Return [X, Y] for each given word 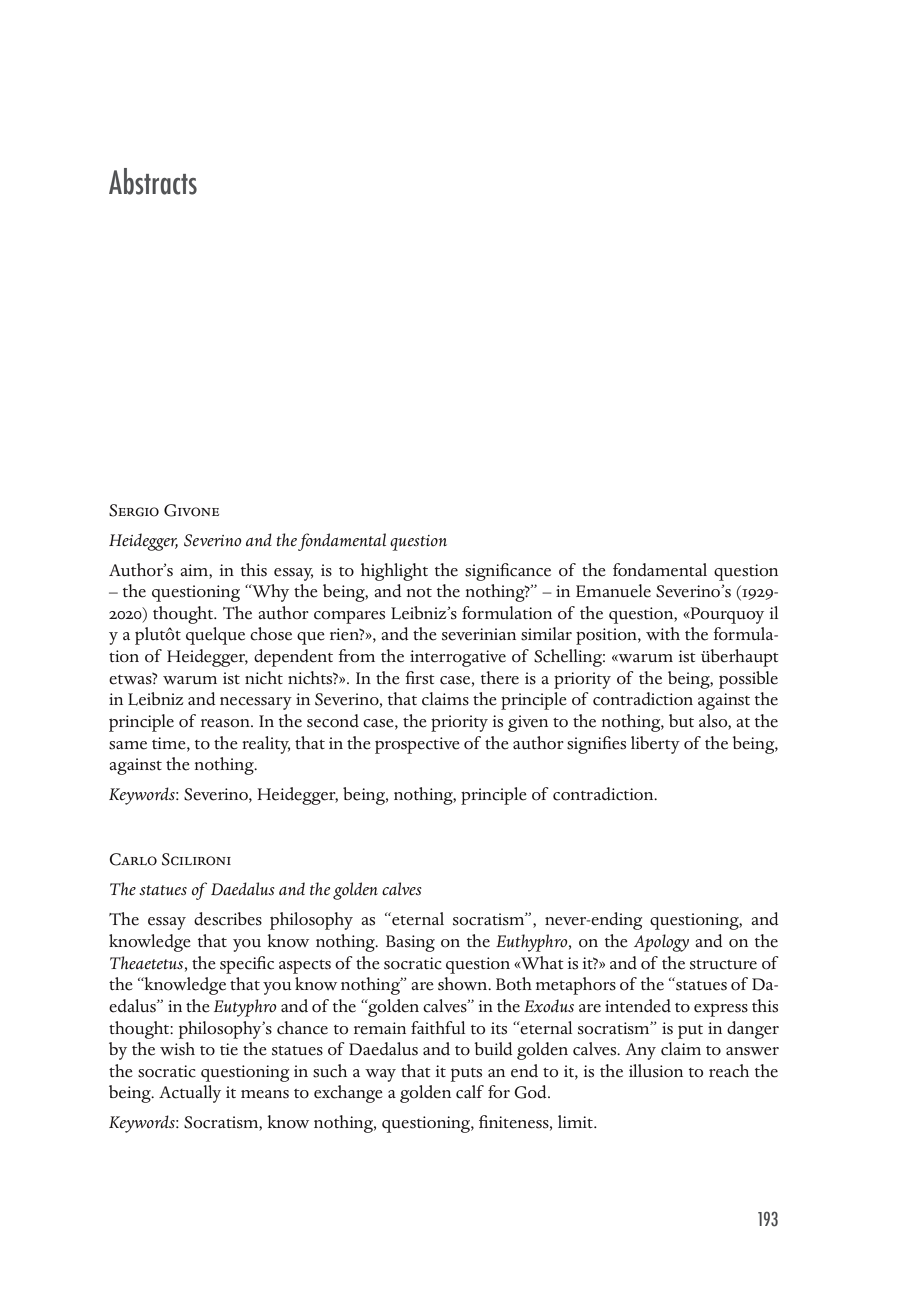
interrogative [458, 658]
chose [271, 634]
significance [508, 572]
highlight [394, 572]
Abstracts [153, 181]
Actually [190, 1094]
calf [470, 1092]
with [663, 633]
